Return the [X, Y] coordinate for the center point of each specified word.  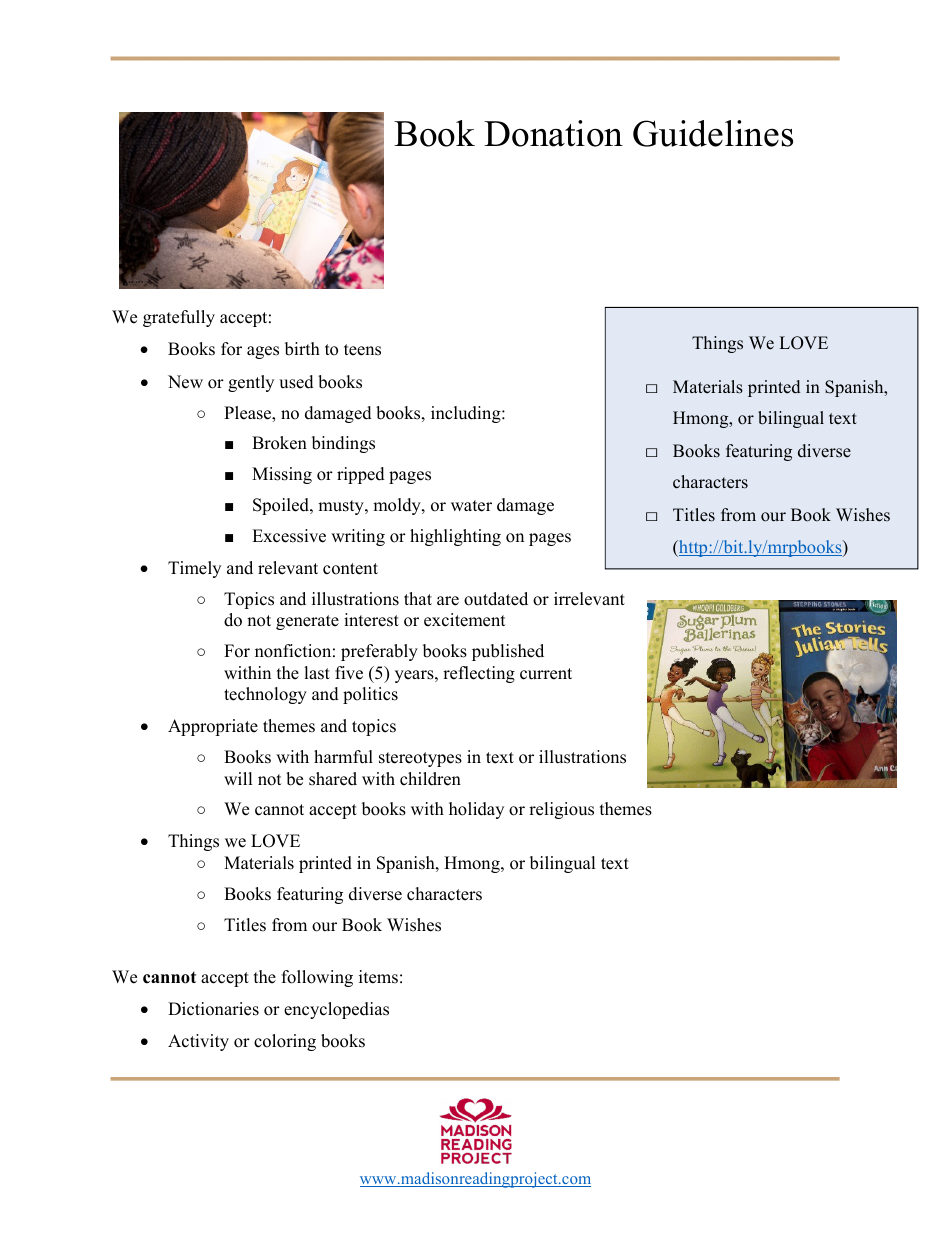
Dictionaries [213, 1009]
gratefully [179, 318]
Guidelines [713, 133]
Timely [194, 569]
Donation [553, 133]
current [546, 674]
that [418, 598]
